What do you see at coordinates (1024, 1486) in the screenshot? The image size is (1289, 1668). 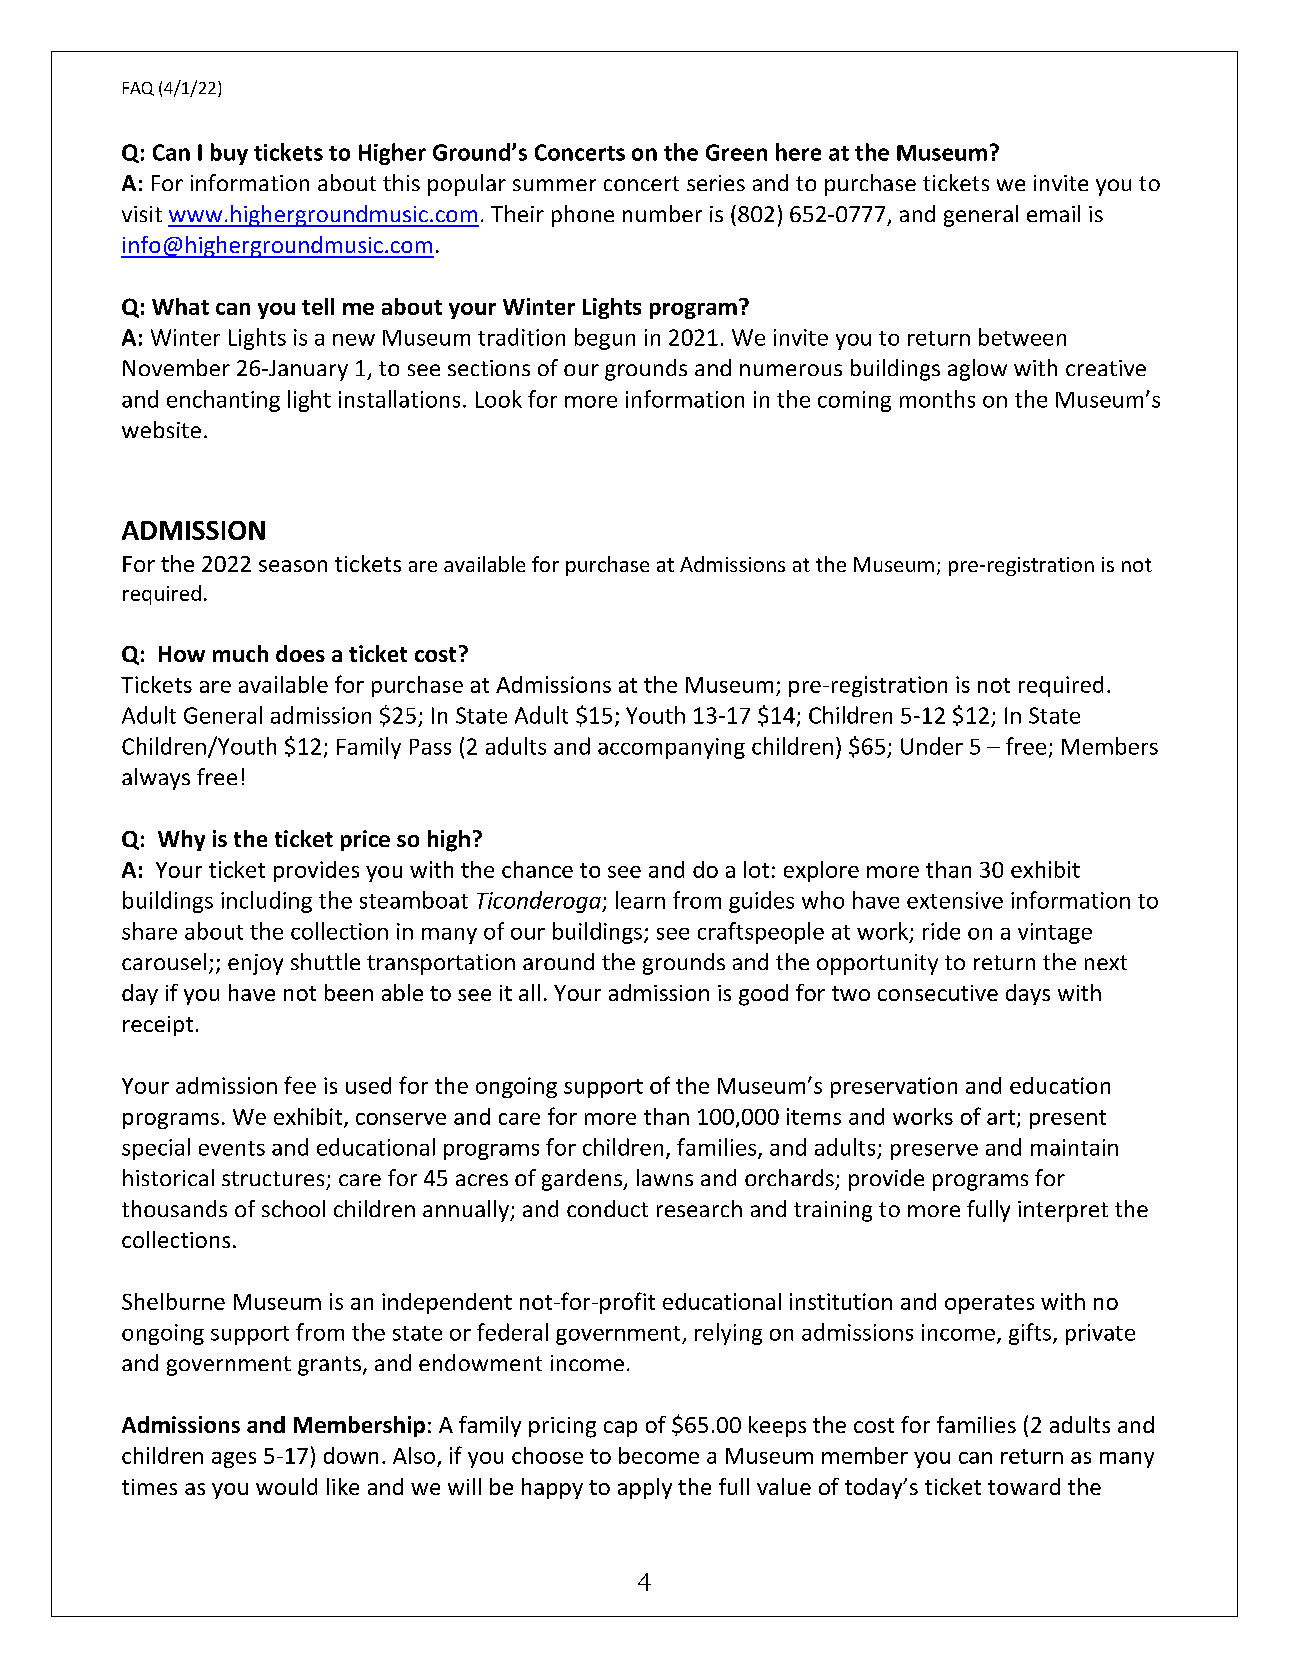 I see `toward` at bounding box center [1024, 1486].
